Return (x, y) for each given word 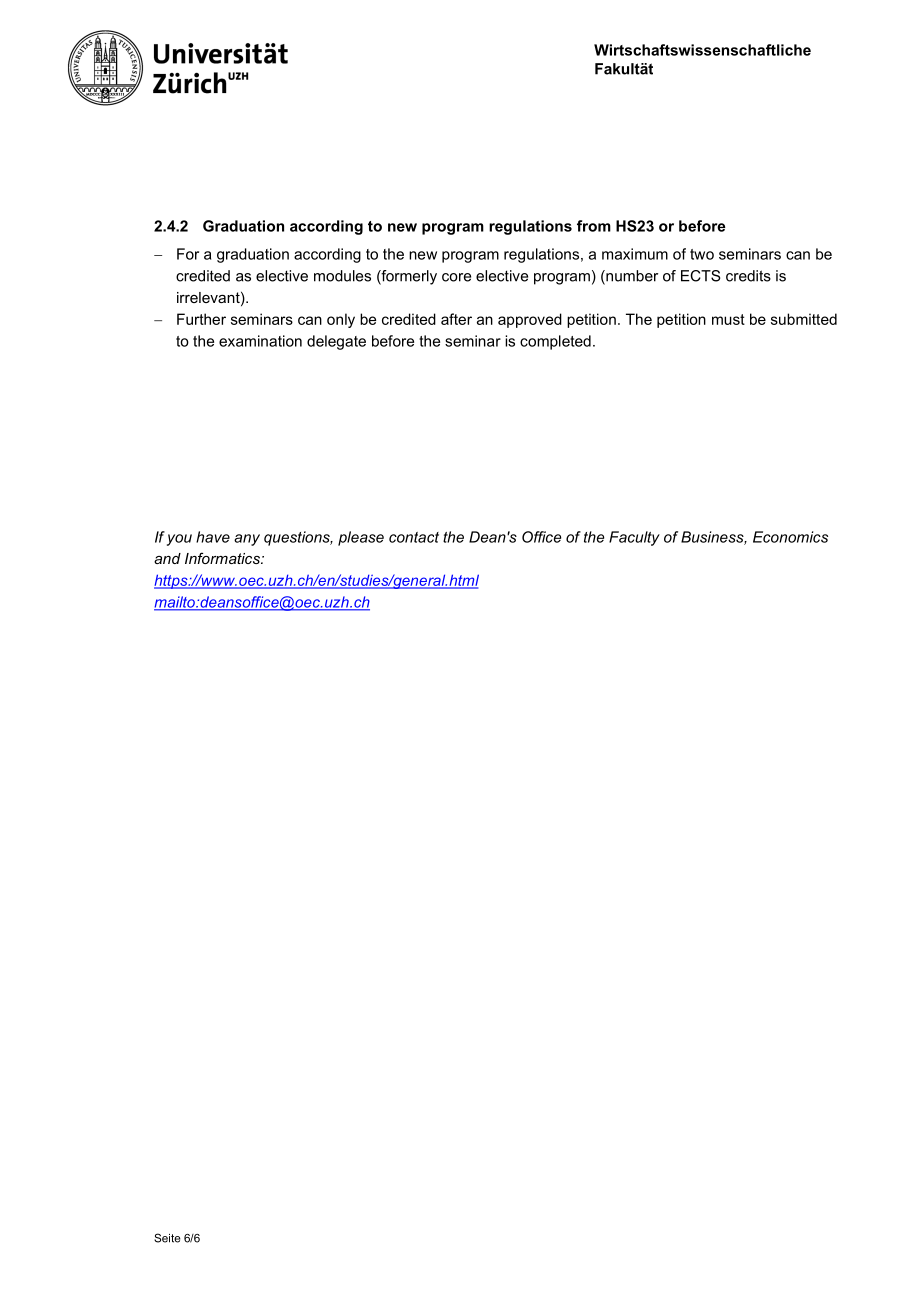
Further (201, 319)
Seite (167, 1238)
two (702, 254)
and (167, 558)
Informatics (223, 558)
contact (414, 537)
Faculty (634, 538)
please (361, 538)
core (456, 277)
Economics (790, 537)
